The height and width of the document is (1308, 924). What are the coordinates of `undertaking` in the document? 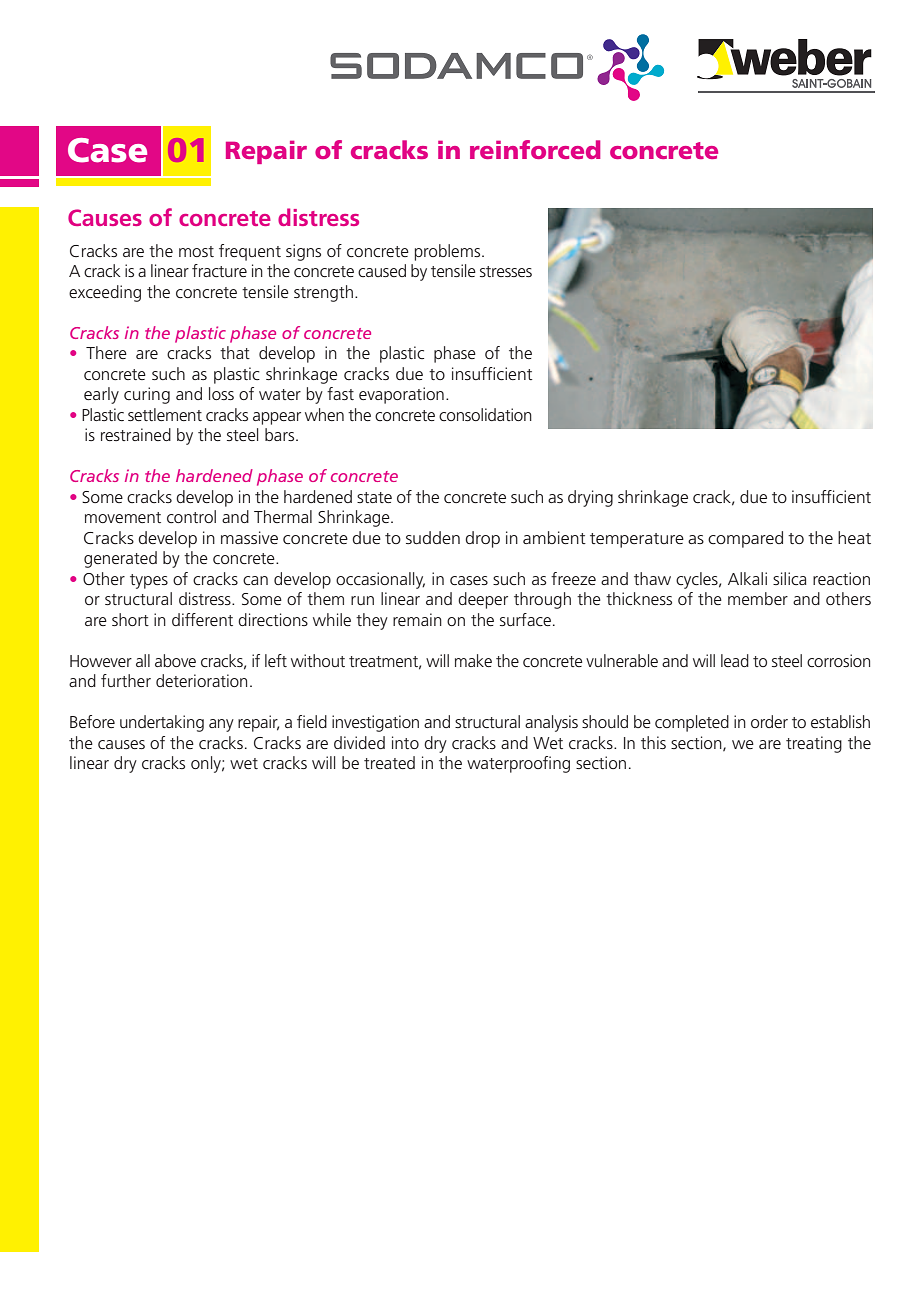 It's located at (162, 723).
